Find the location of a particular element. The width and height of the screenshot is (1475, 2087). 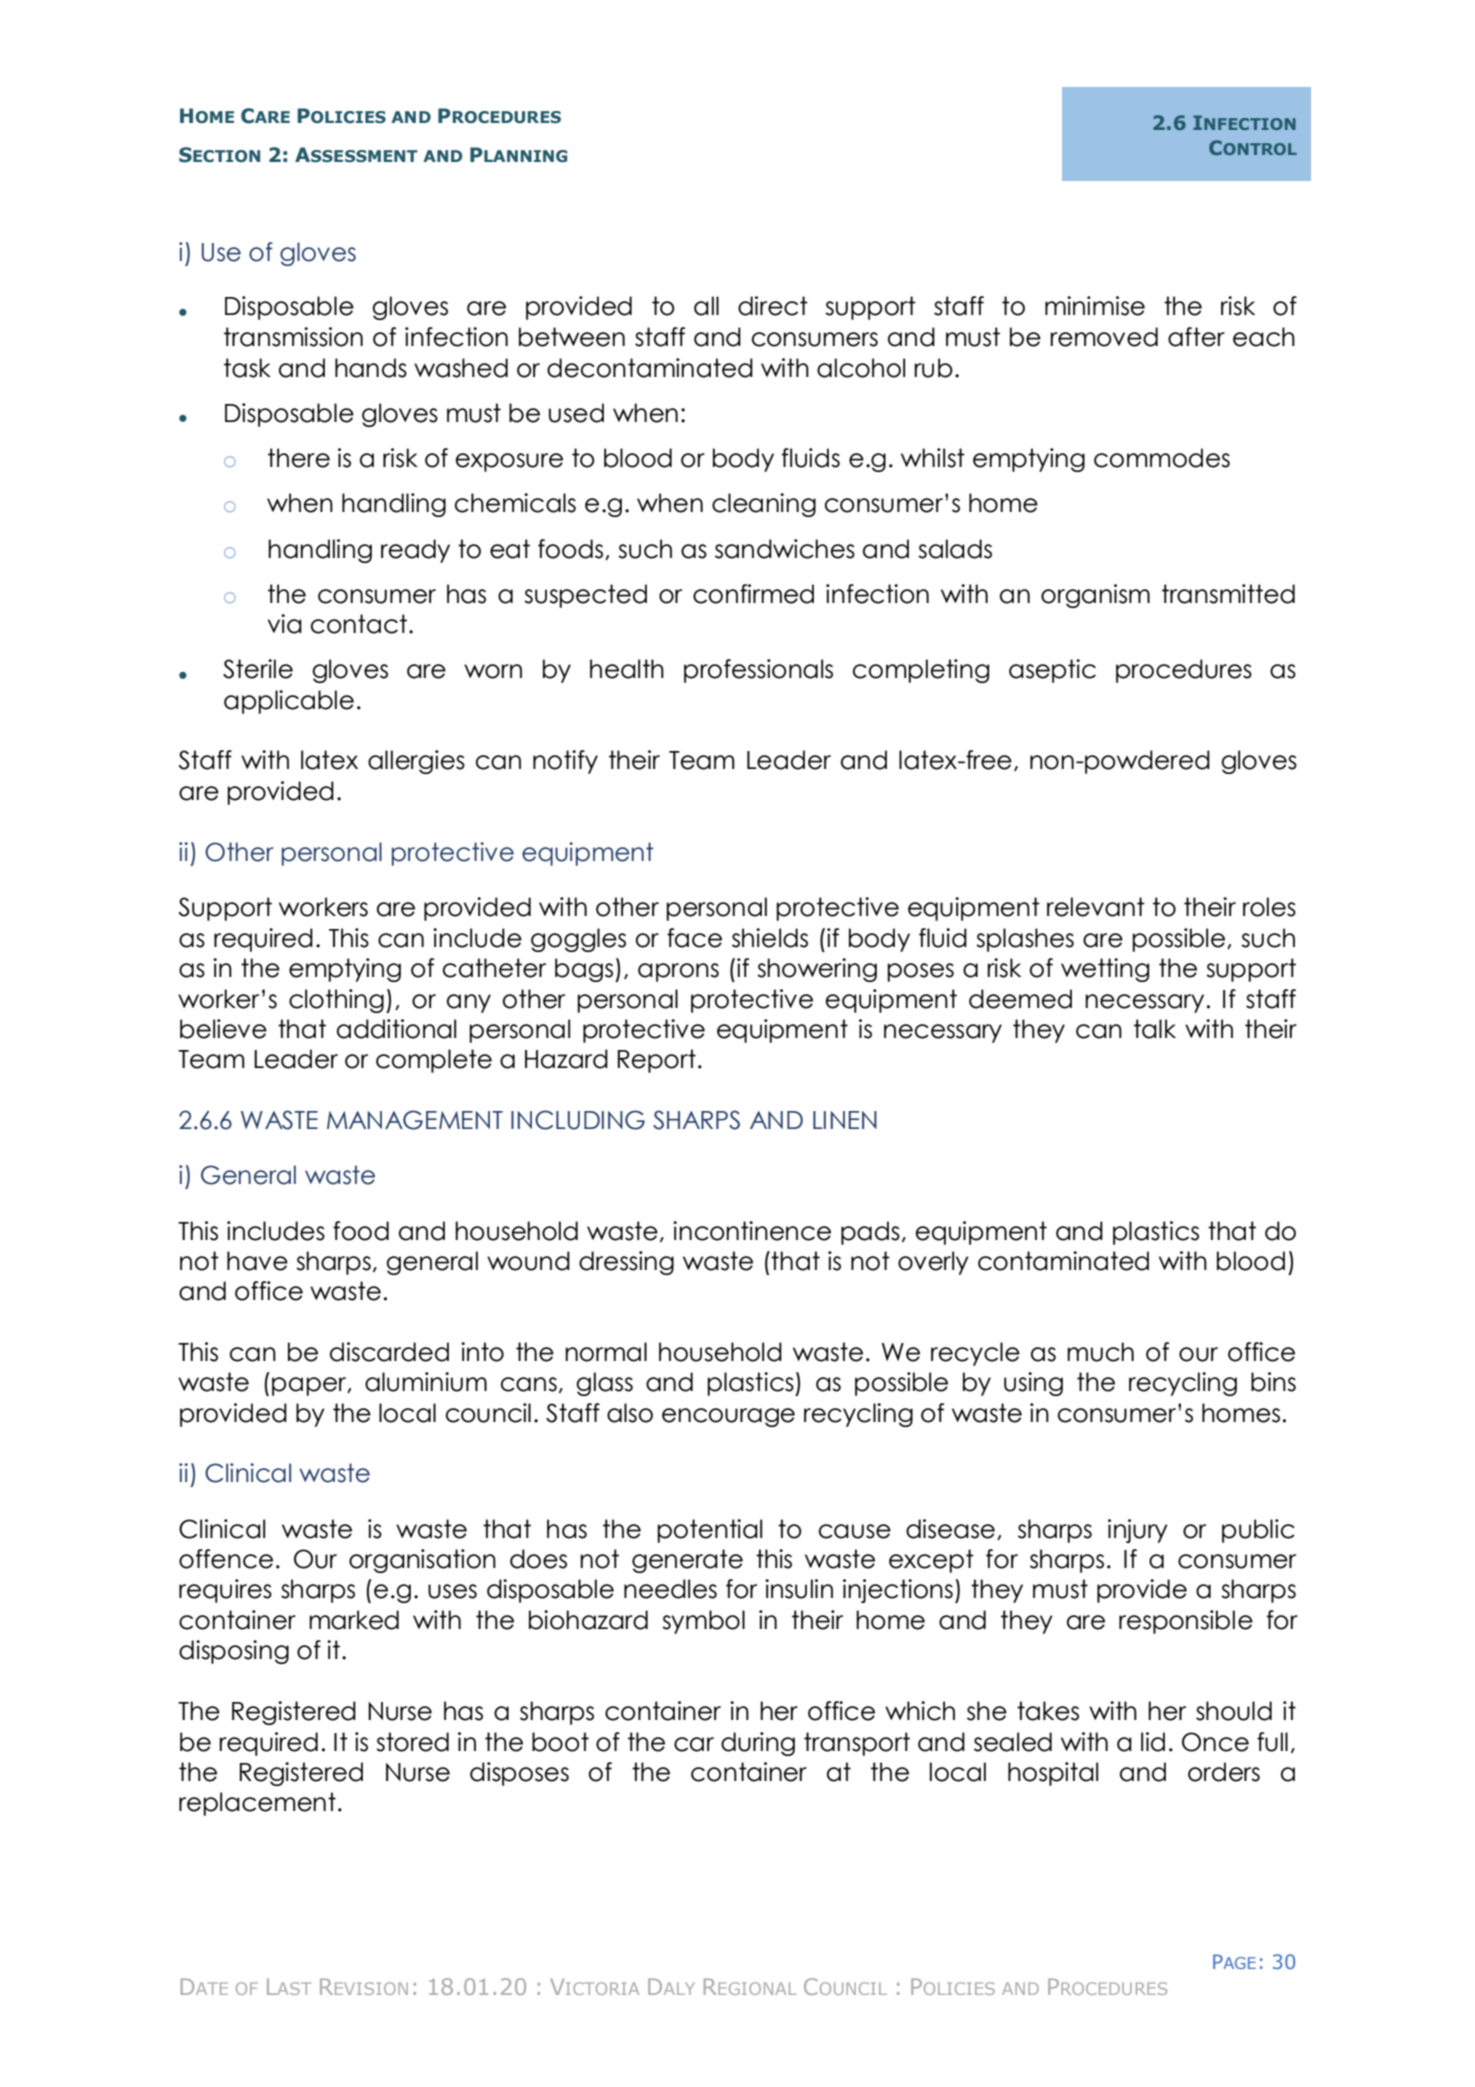

removed is located at coordinates (1104, 337).
